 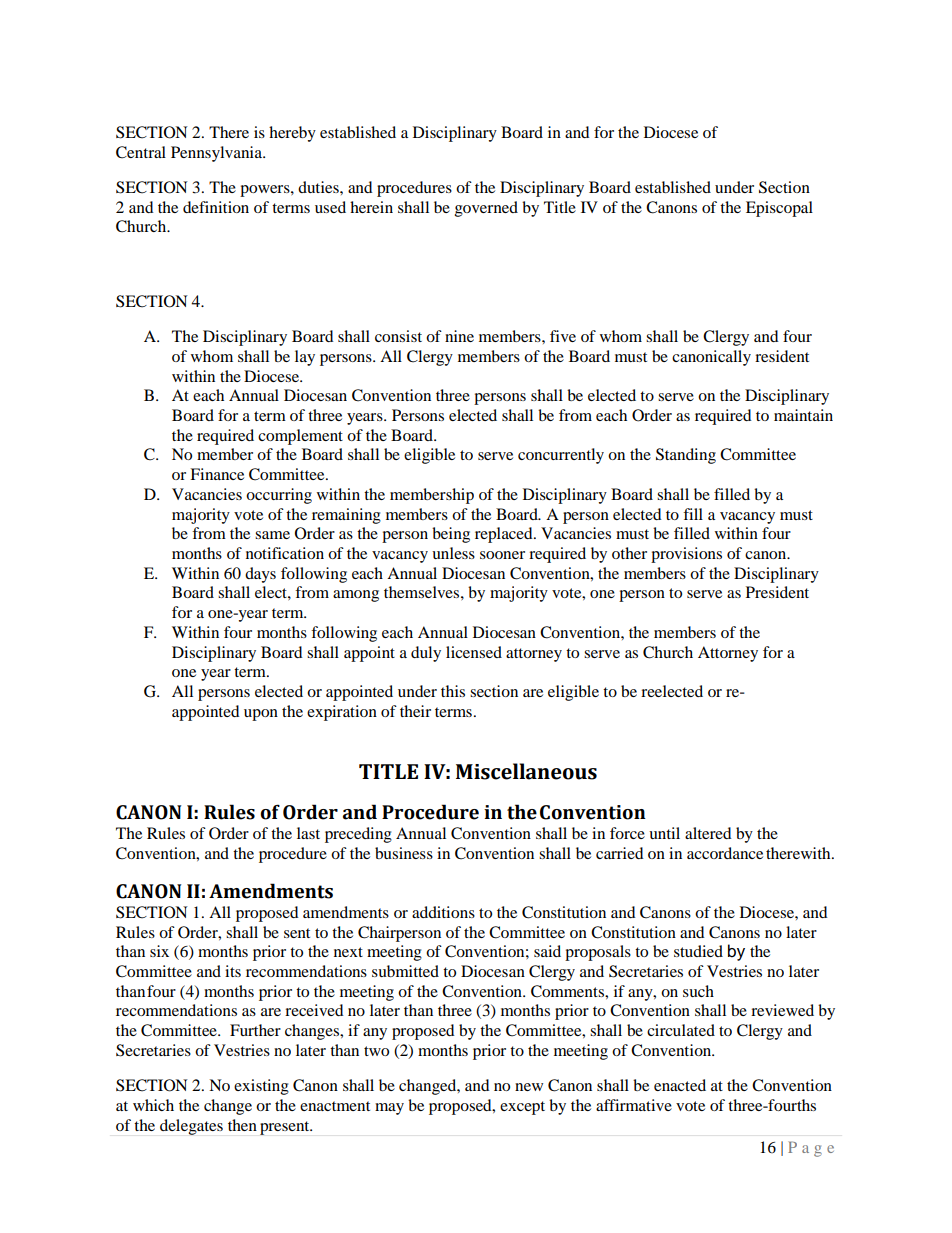 What do you see at coordinates (486, 209) in the screenshot?
I see `governed` at bounding box center [486, 209].
